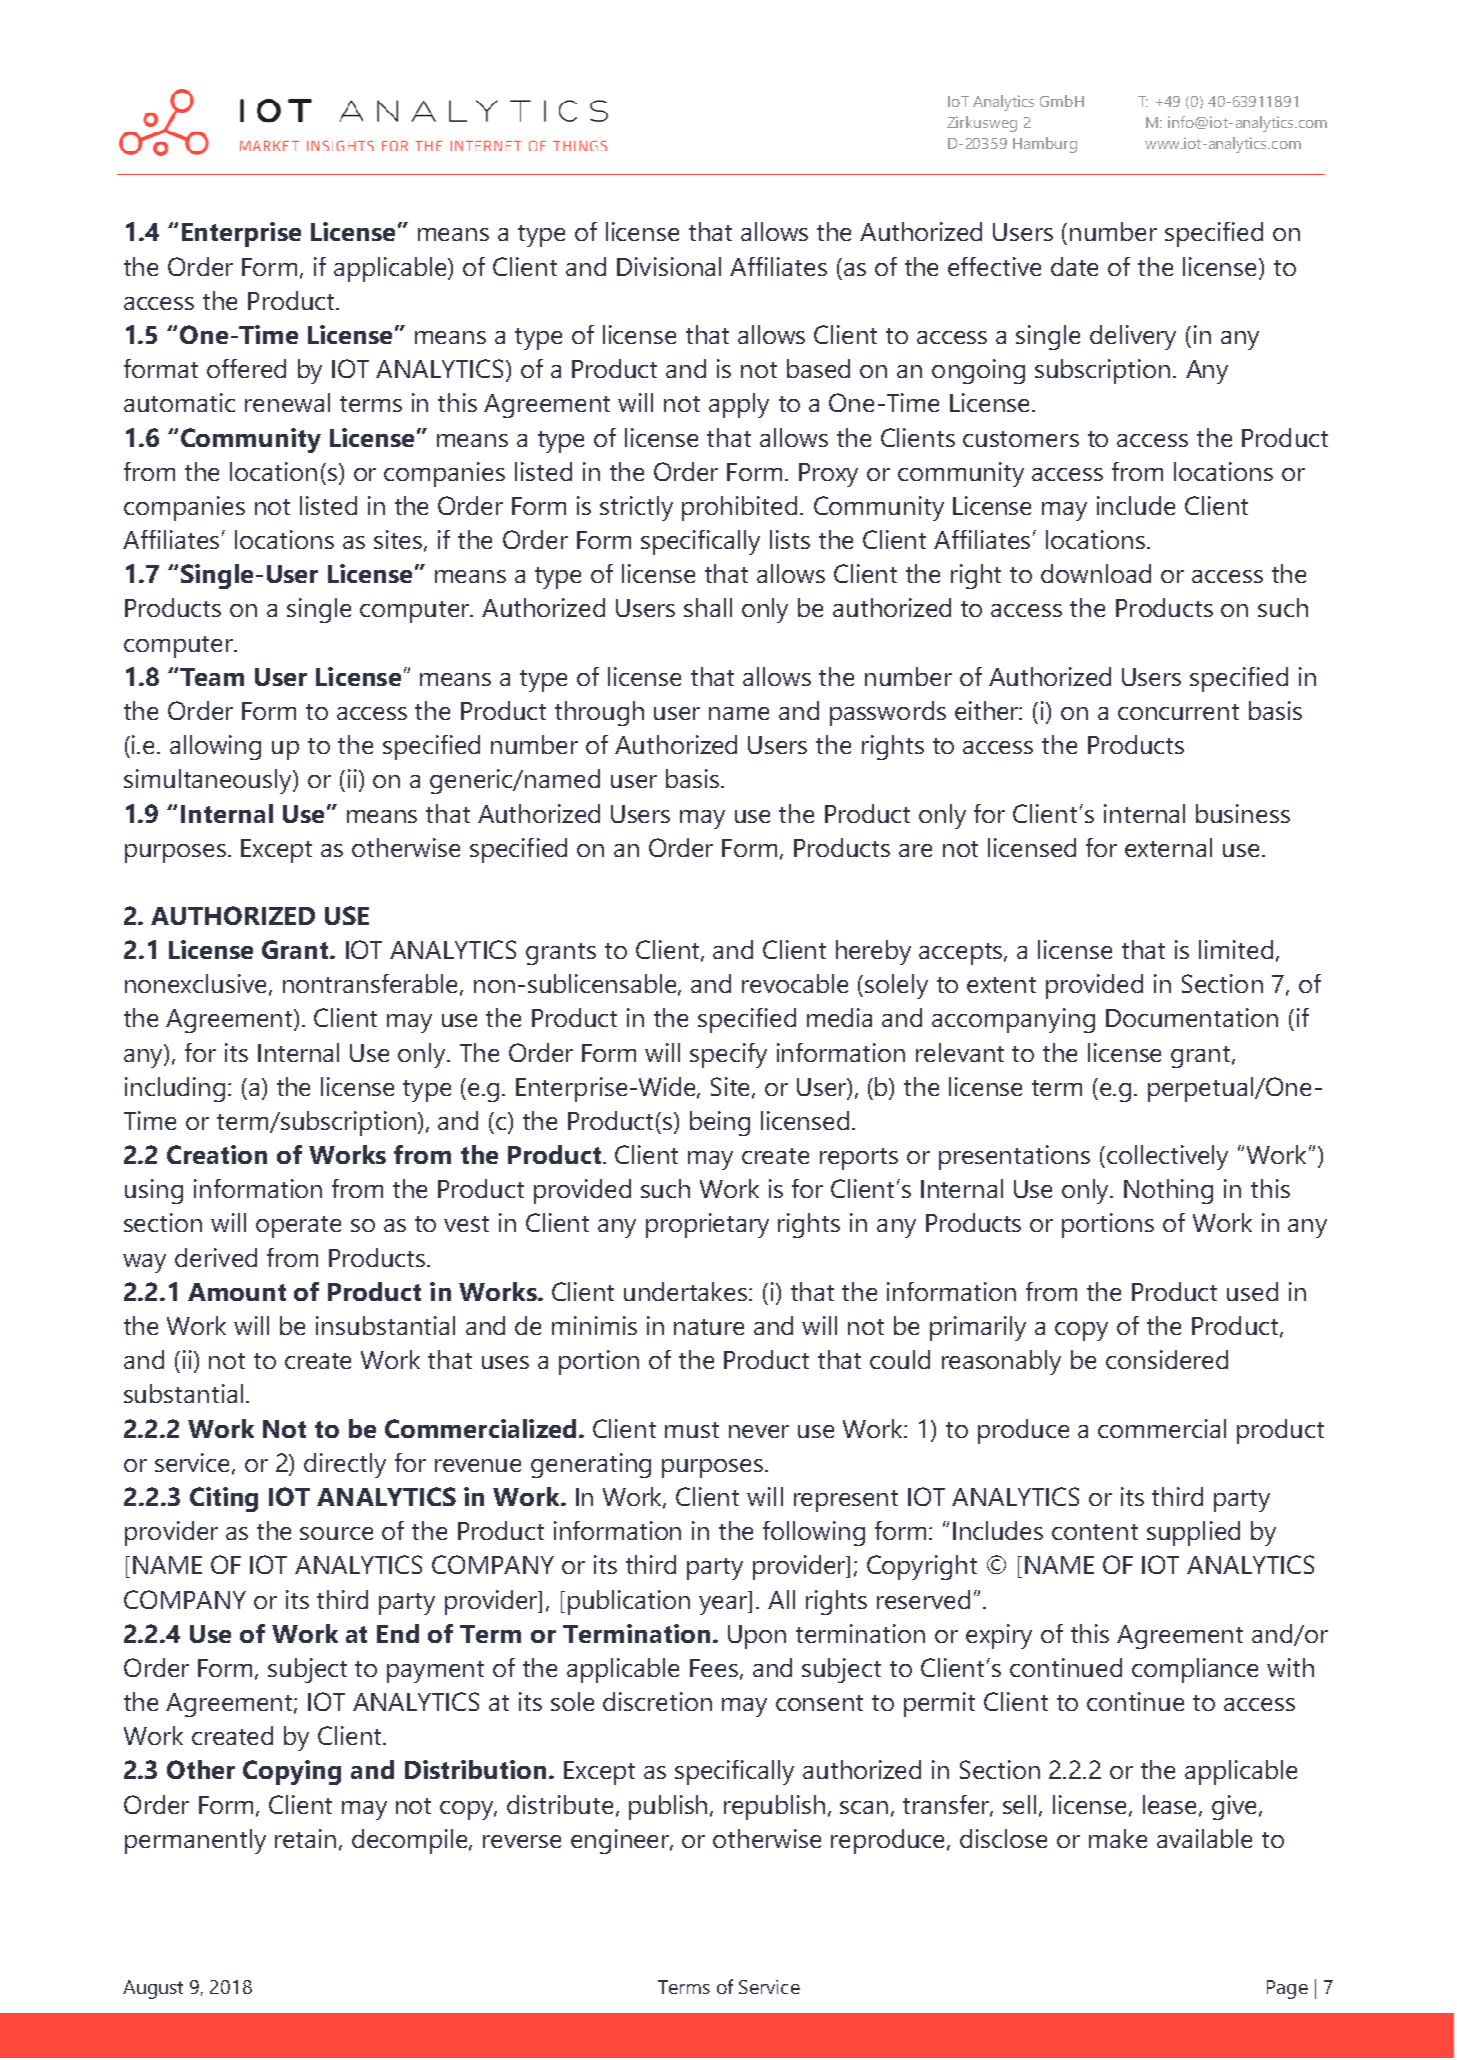 The width and height of the screenshot is (1457, 2060). What do you see at coordinates (669, 266) in the screenshot?
I see `Divisional` at bounding box center [669, 266].
